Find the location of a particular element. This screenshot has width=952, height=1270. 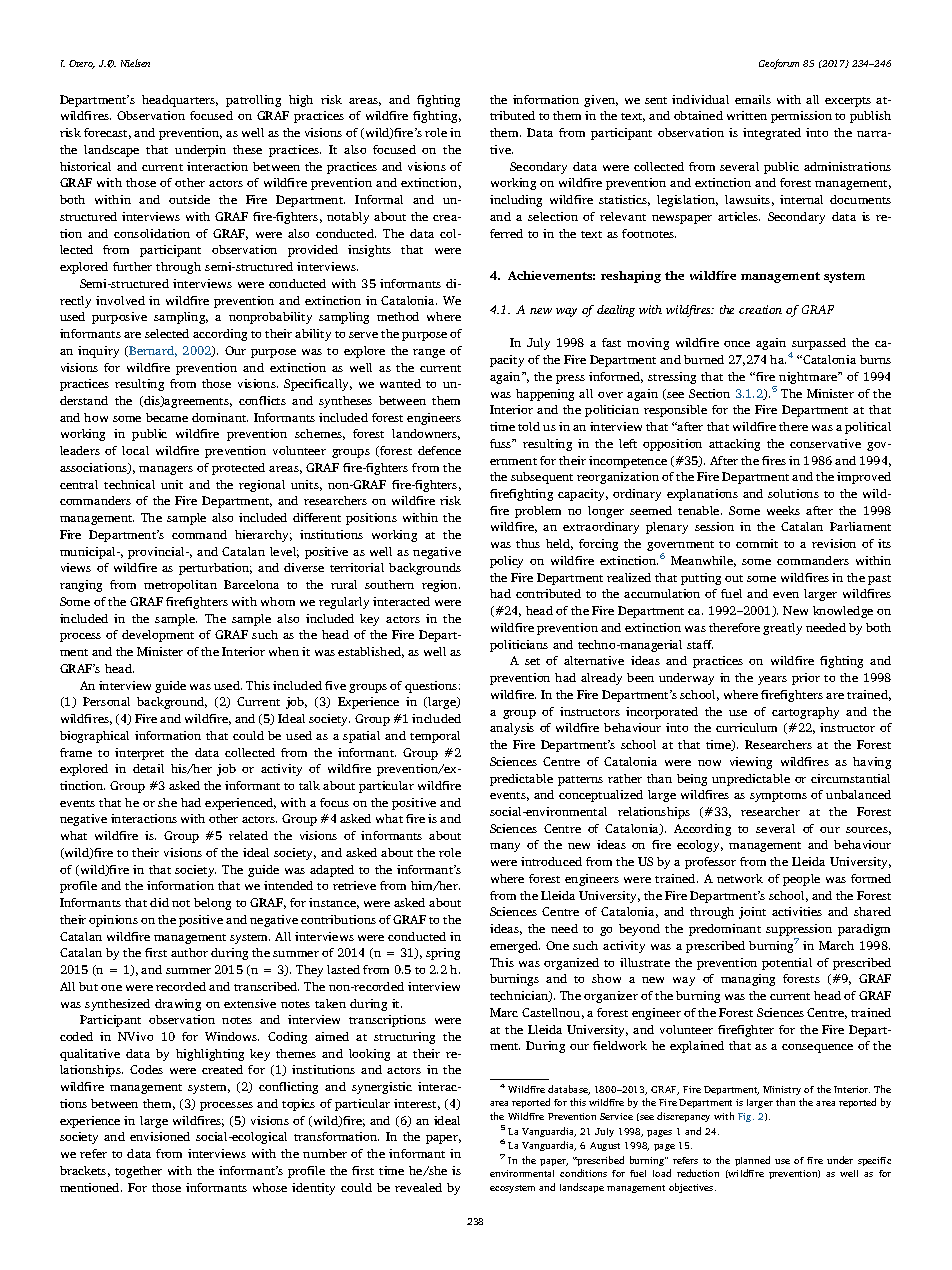

thus is located at coordinates (528, 543).
